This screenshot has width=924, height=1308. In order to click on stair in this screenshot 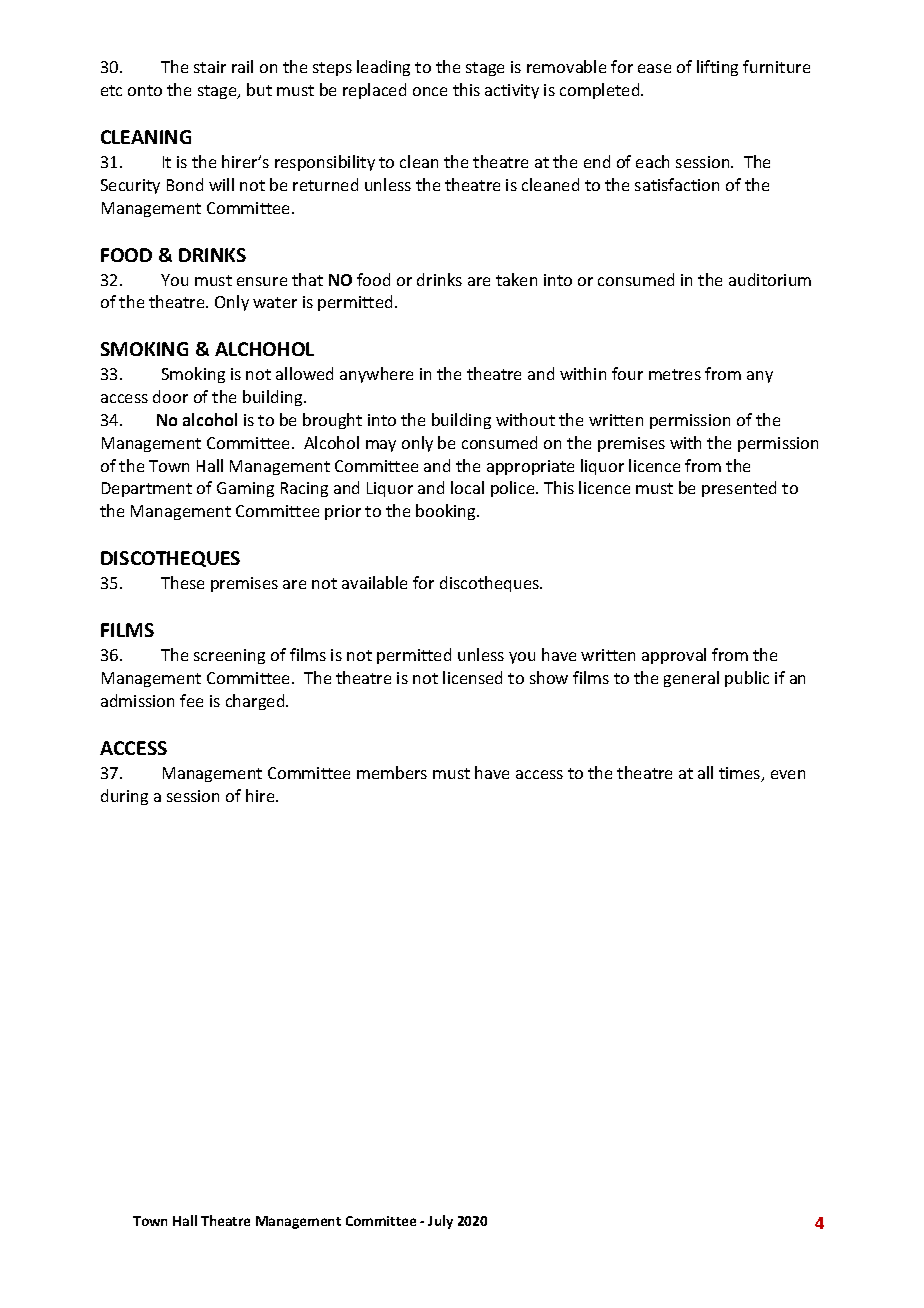, I will do `click(210, 67)`.
